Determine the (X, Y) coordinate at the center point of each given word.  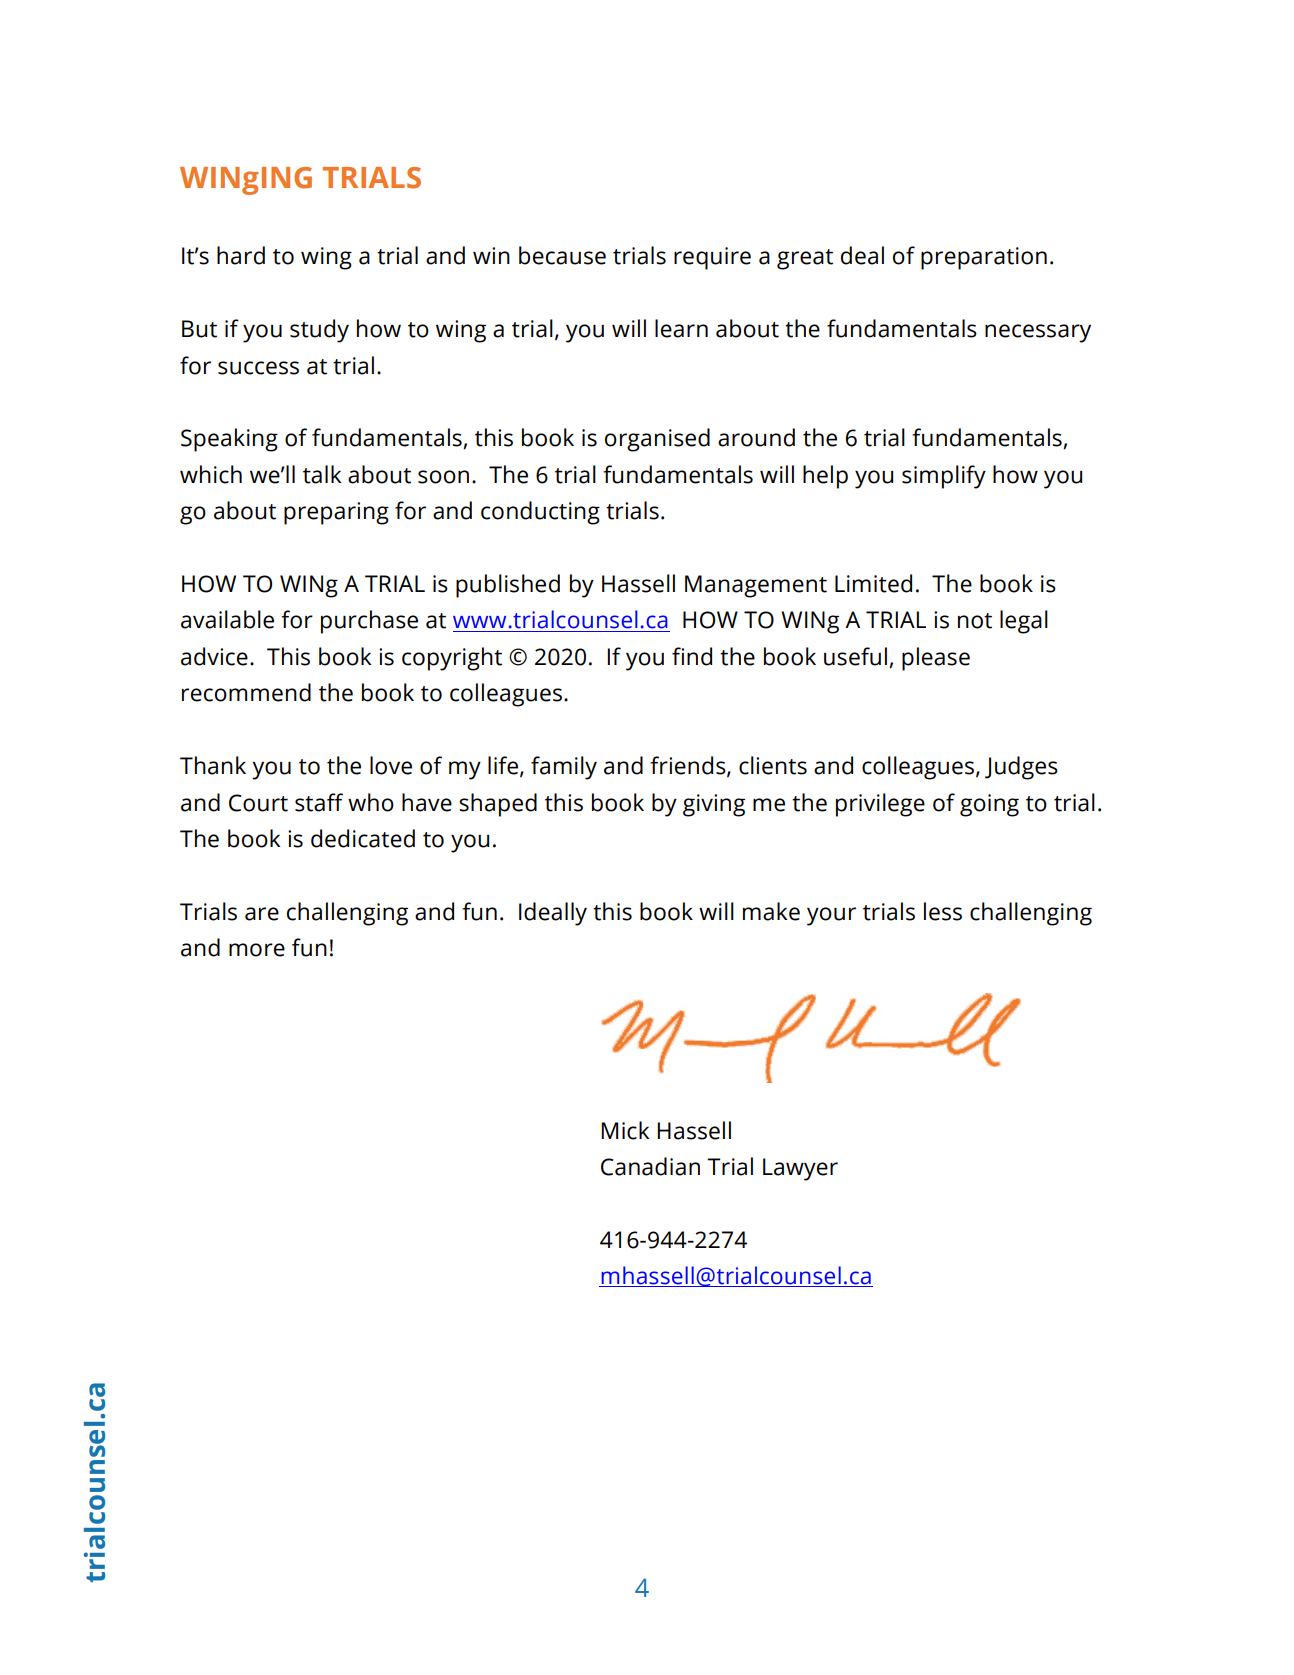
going (989, 805)
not (975, 621)
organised (657, 440)
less (943, 911)
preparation (984, 258)
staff (319, 802)
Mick (625, 1130)
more (257, 950)
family (564, 768)
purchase (369, 622)
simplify (944, 477)
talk (322, 474)
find (692, 656)
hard (241, 255)
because (562, 255)
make (771, 911)
